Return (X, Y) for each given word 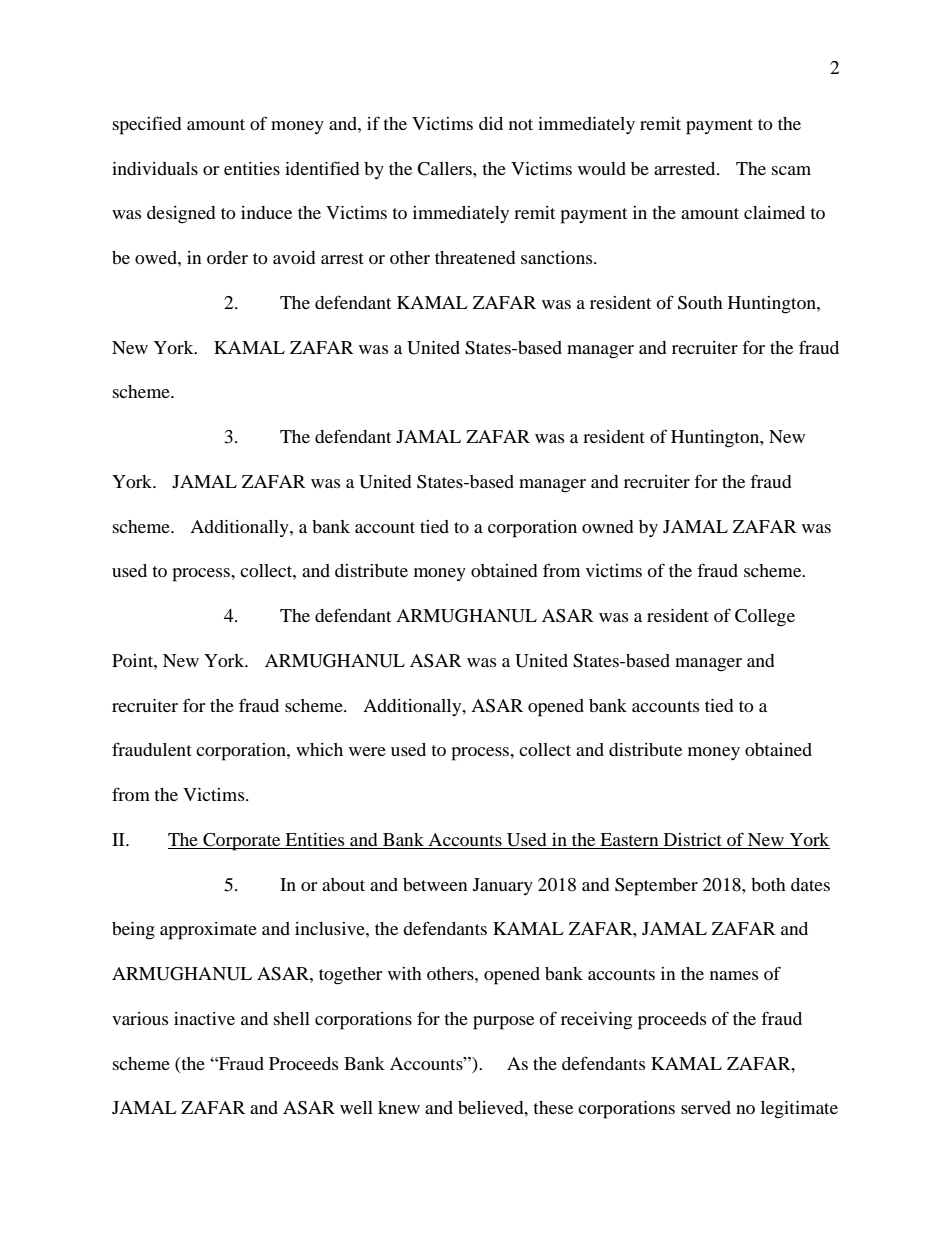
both (768, 884)
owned (607, 526)
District (693, 841)
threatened (475, 257)
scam (791, 170)
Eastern (629, 841)
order (227, 257)
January (503, 886)
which (319, 749)
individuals (155, 168)
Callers (445, 169)
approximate (208, 931)
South (700, 303)
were (367, 751)
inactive (204, 1018)
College (765, 618)
